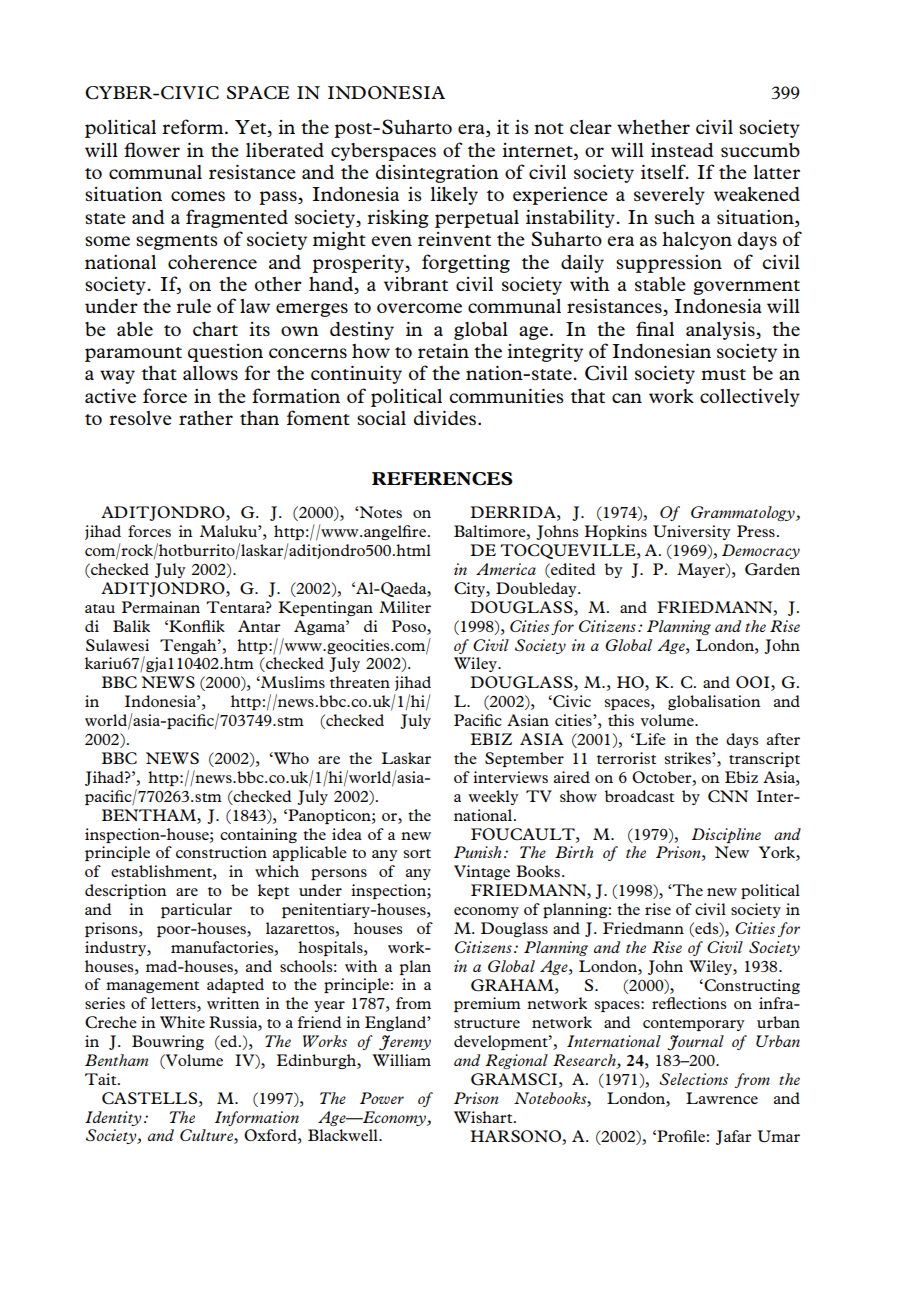  What do you see at coordinates (442, 479) in the page?
I see `REFERENCES` at bounding box center [442, 479].
